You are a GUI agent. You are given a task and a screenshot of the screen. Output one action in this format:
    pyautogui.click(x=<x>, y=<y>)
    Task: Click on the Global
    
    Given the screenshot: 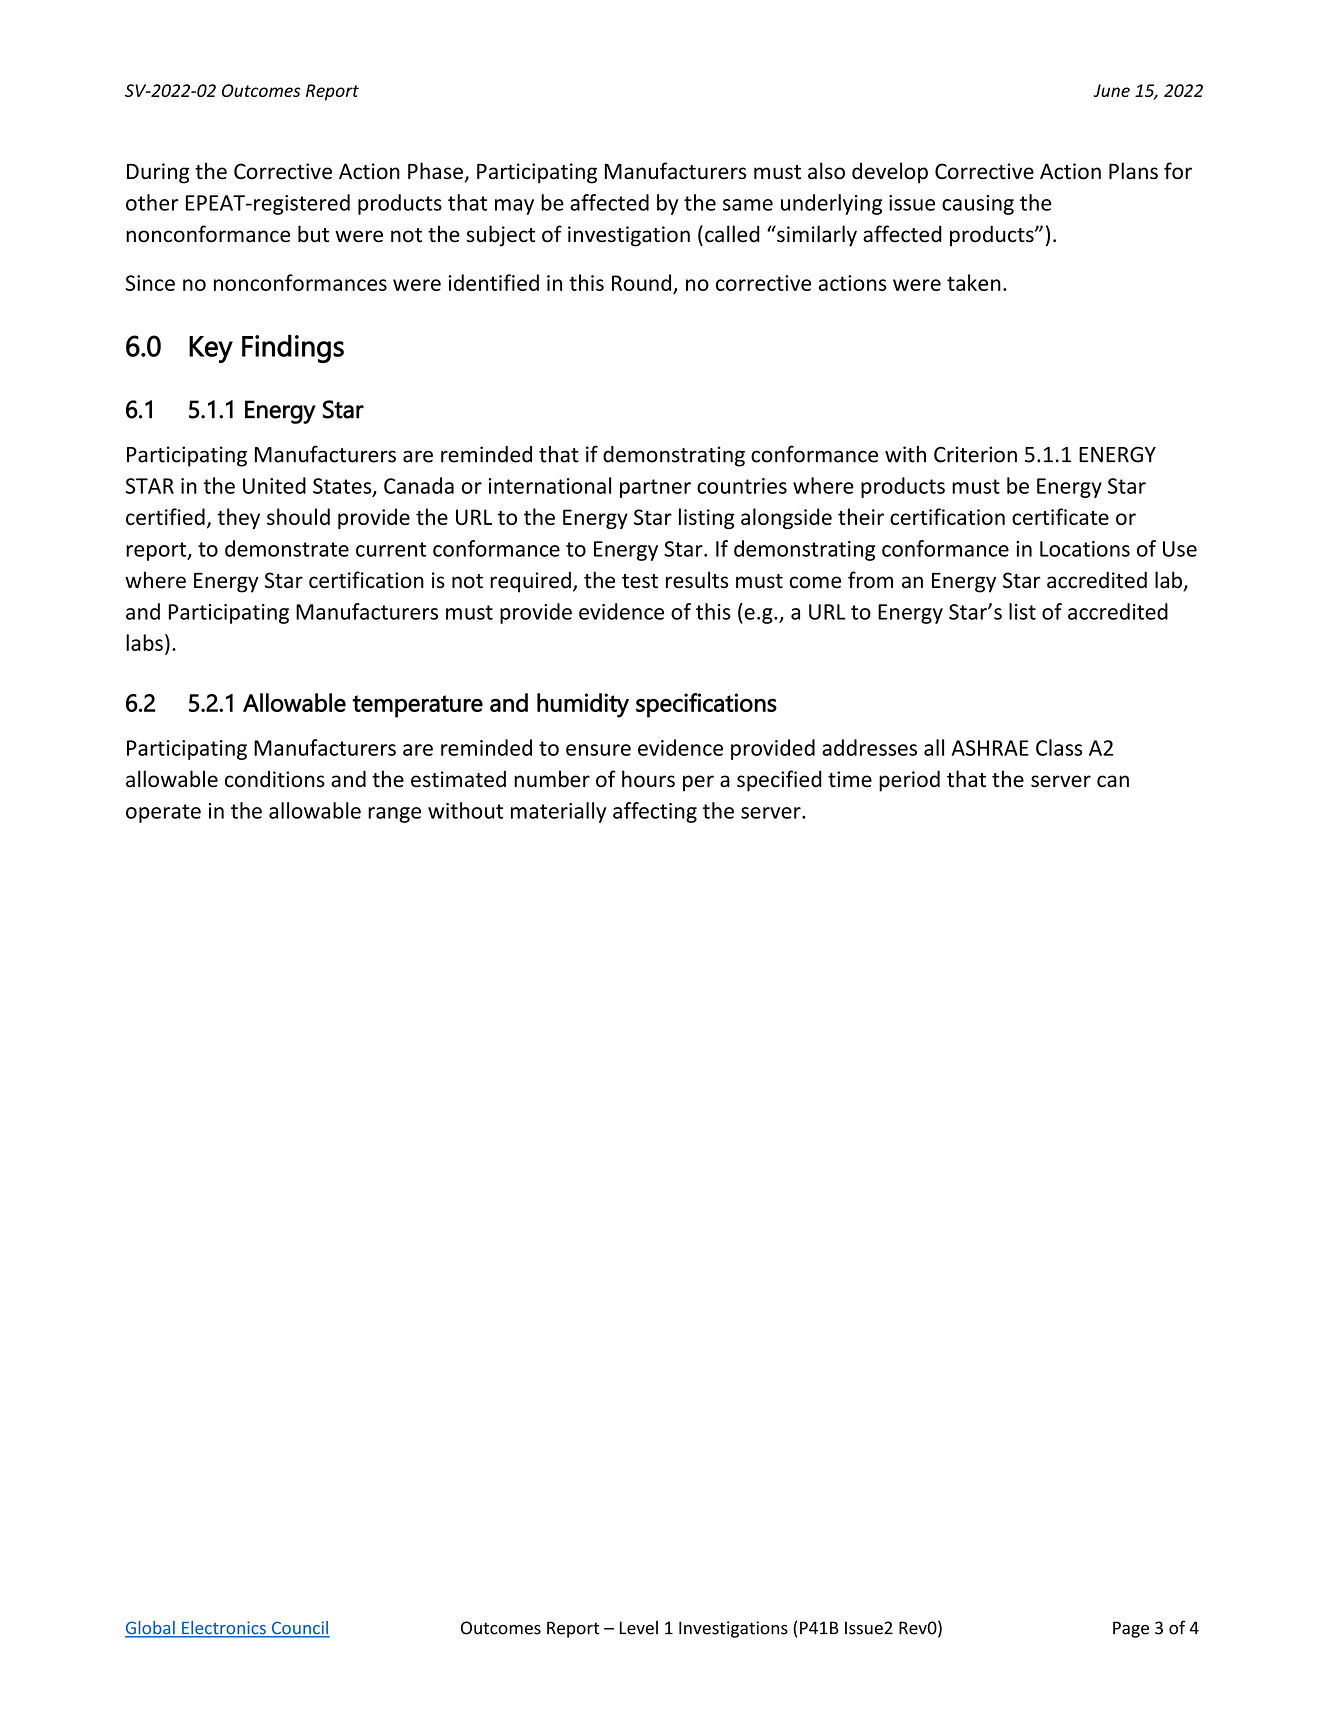 What is the action you would take?
    pyautogui.click(x=151, y=1629)
